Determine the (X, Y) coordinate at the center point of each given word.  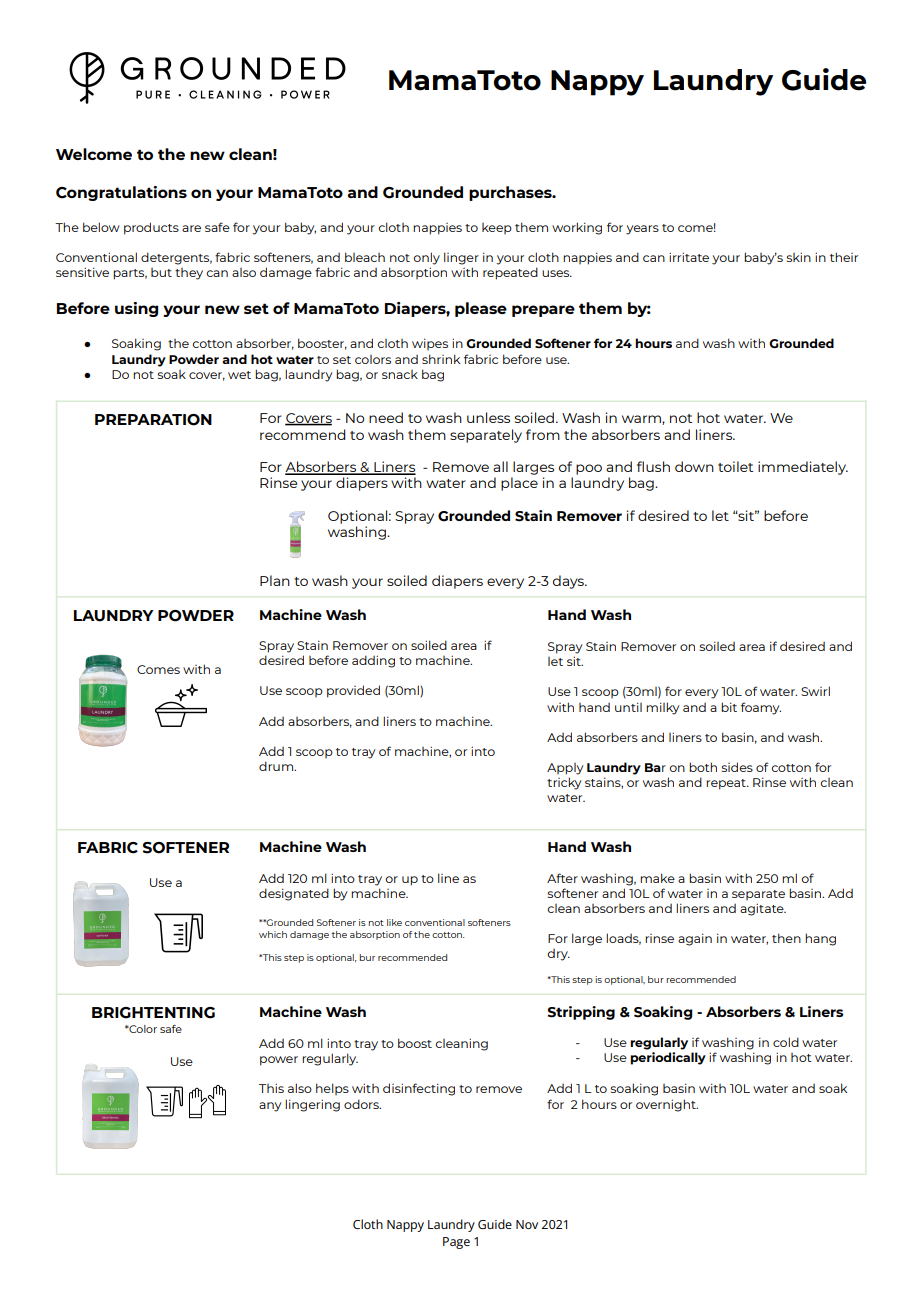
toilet (735, 466)
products (151, 228)
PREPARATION (153, 420)
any (270, 1107)
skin (799, 257)
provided (353, 691)
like (394, 922)
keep (497, 228)
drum (277, 766)
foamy (761, 708)
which (273, 934)
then (786, 938)
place (519, 484)
